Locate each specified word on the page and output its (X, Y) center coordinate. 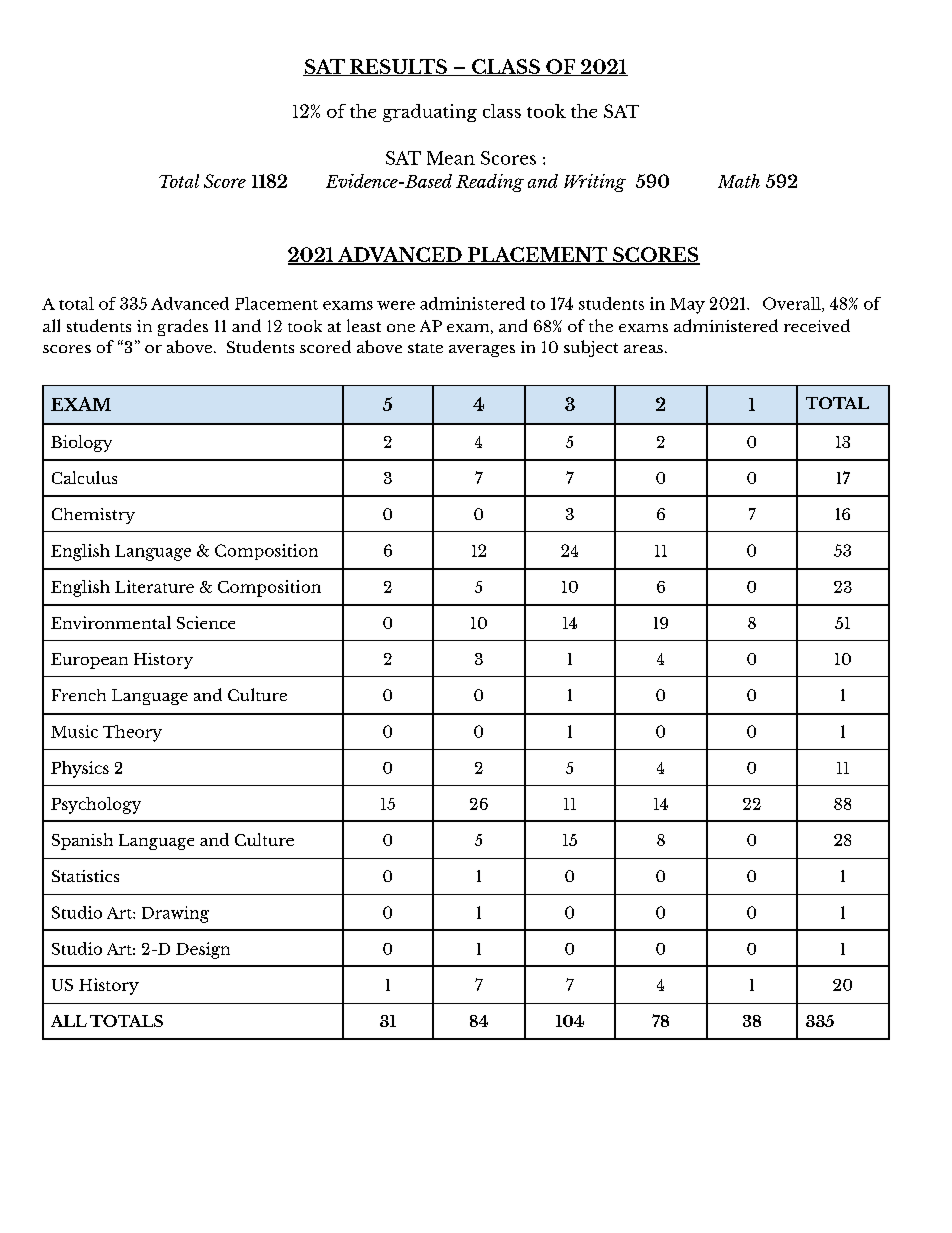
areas (643, 349)
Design (203, 950)
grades (183, 327)
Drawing (175, 914)
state (425, 348)
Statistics (85, 876)
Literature (154, 586)
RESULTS (398, 67)
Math (739, 181)
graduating (430, 113)
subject (591, 348)
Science (206, 622)
